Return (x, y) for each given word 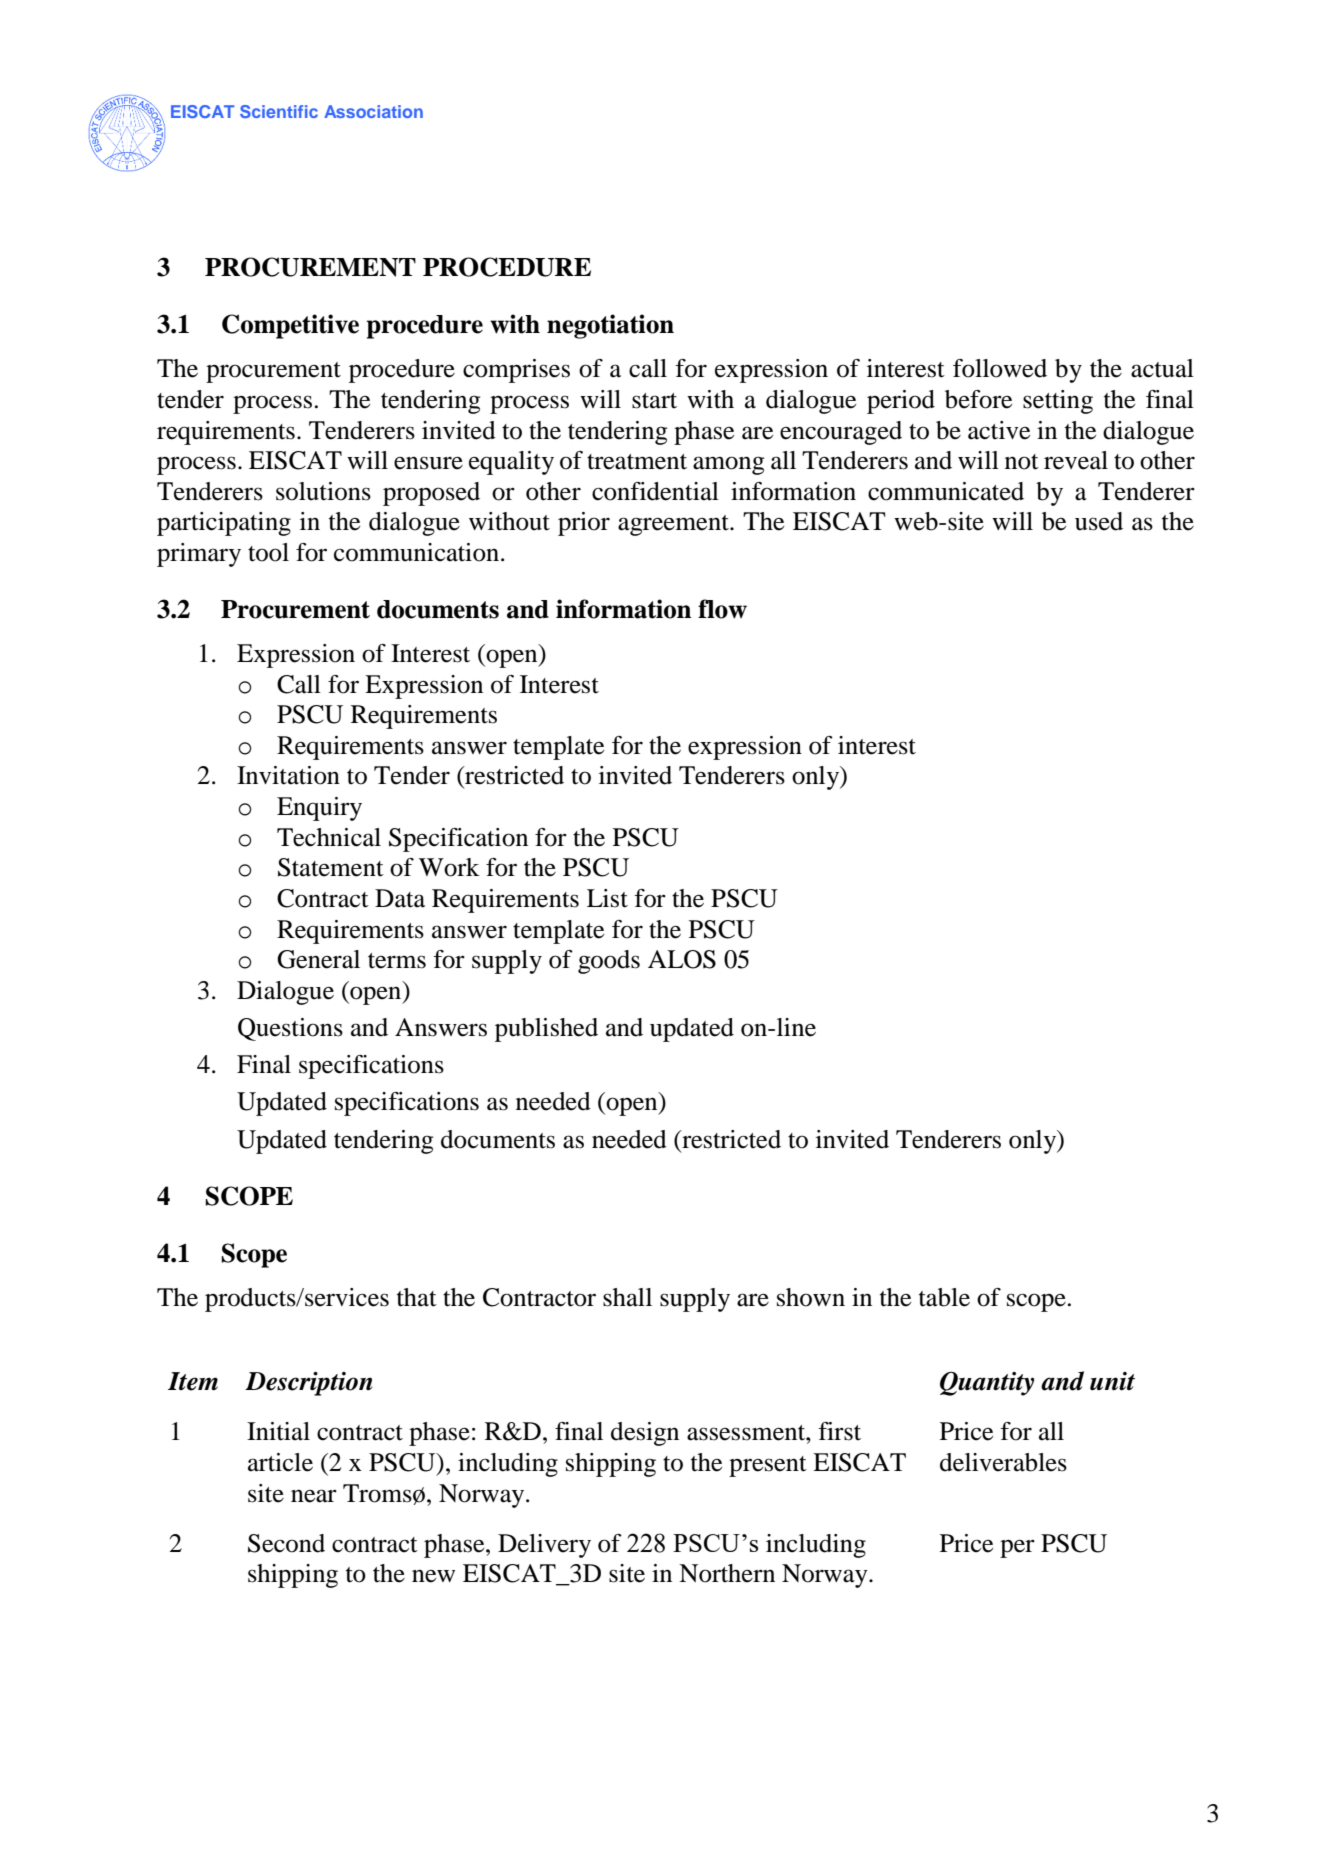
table (944, 1297)
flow (722, 609)
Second (286, 1543)
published (546, 1030)
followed (1000, 368)
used (1099, 521)
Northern (727, 1573)
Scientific (279, 111)
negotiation (610, 326)
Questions (290, 1029)
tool (268, 552)
